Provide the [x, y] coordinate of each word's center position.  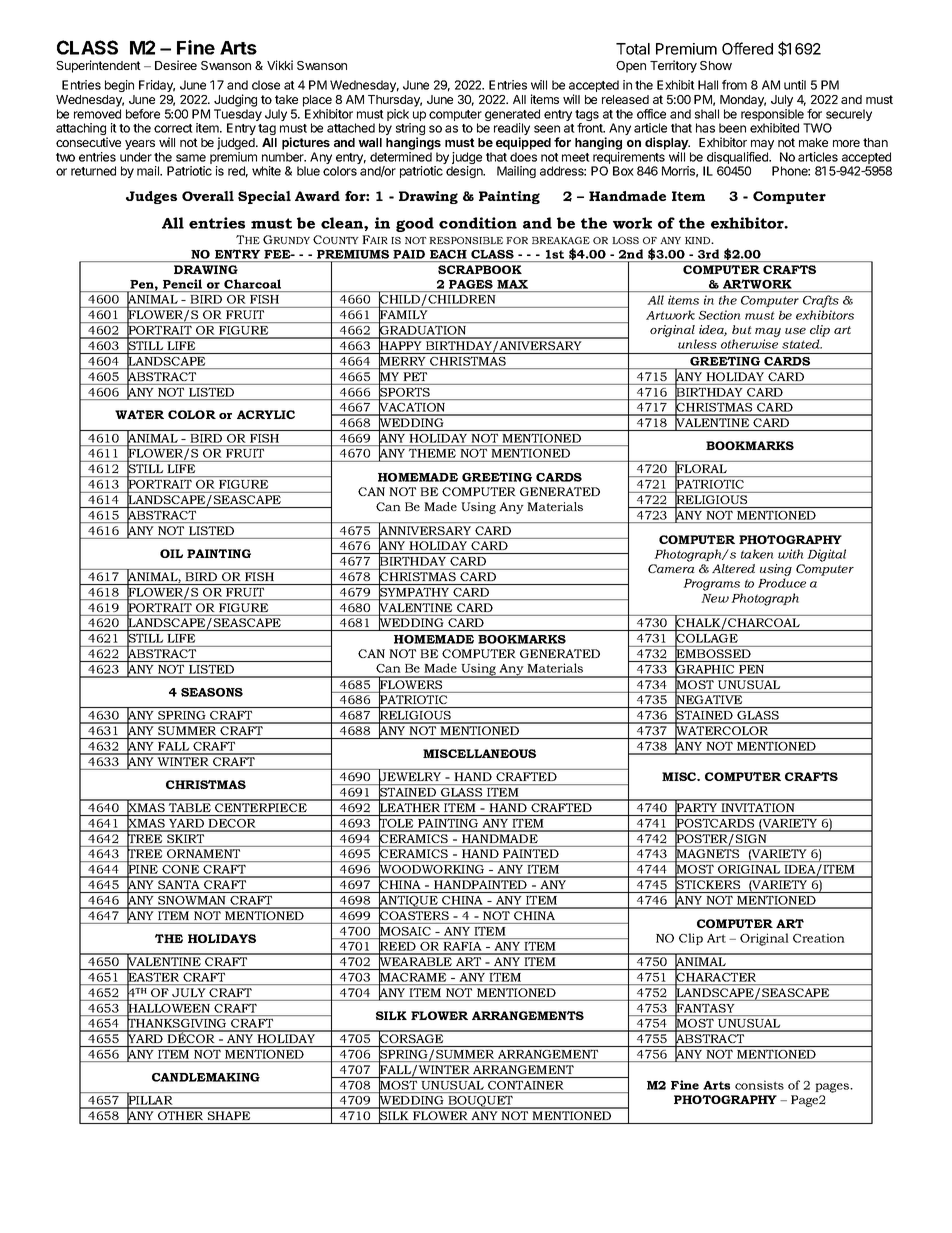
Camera [671, 568]
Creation [819, 938]
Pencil [182, 284]
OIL [171, 553]
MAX [512, 284]
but [742, 329]
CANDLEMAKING [206, 1077]
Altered [733, 568]
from [734, 85]
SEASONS [212, 692]
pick [399, 116]
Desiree [176, 65]
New [715, 598]
